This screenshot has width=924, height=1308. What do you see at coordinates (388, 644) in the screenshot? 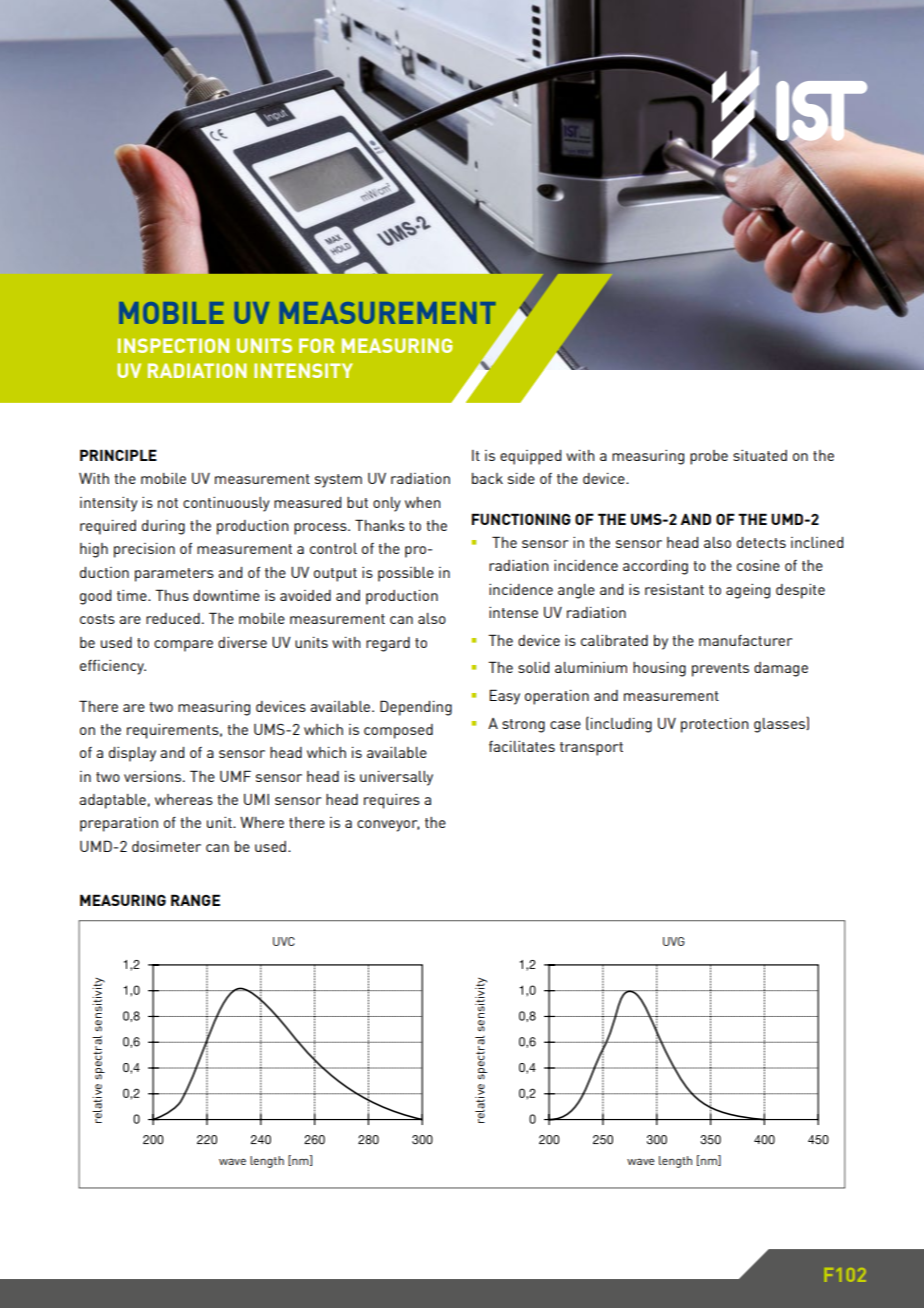
I see `regard` at bounding box center [388, 644].
